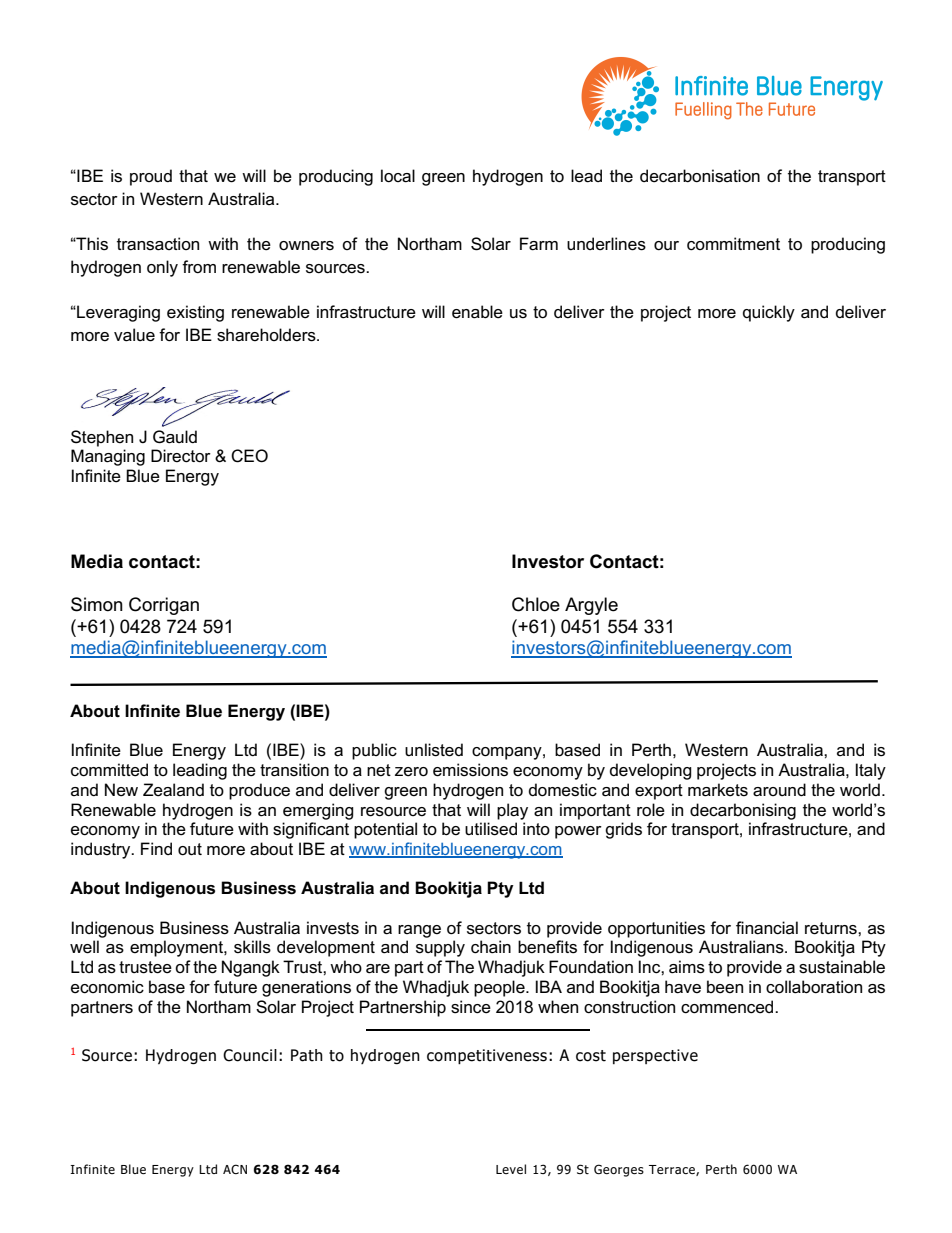  I want to click on chain, so click(491, 947).
